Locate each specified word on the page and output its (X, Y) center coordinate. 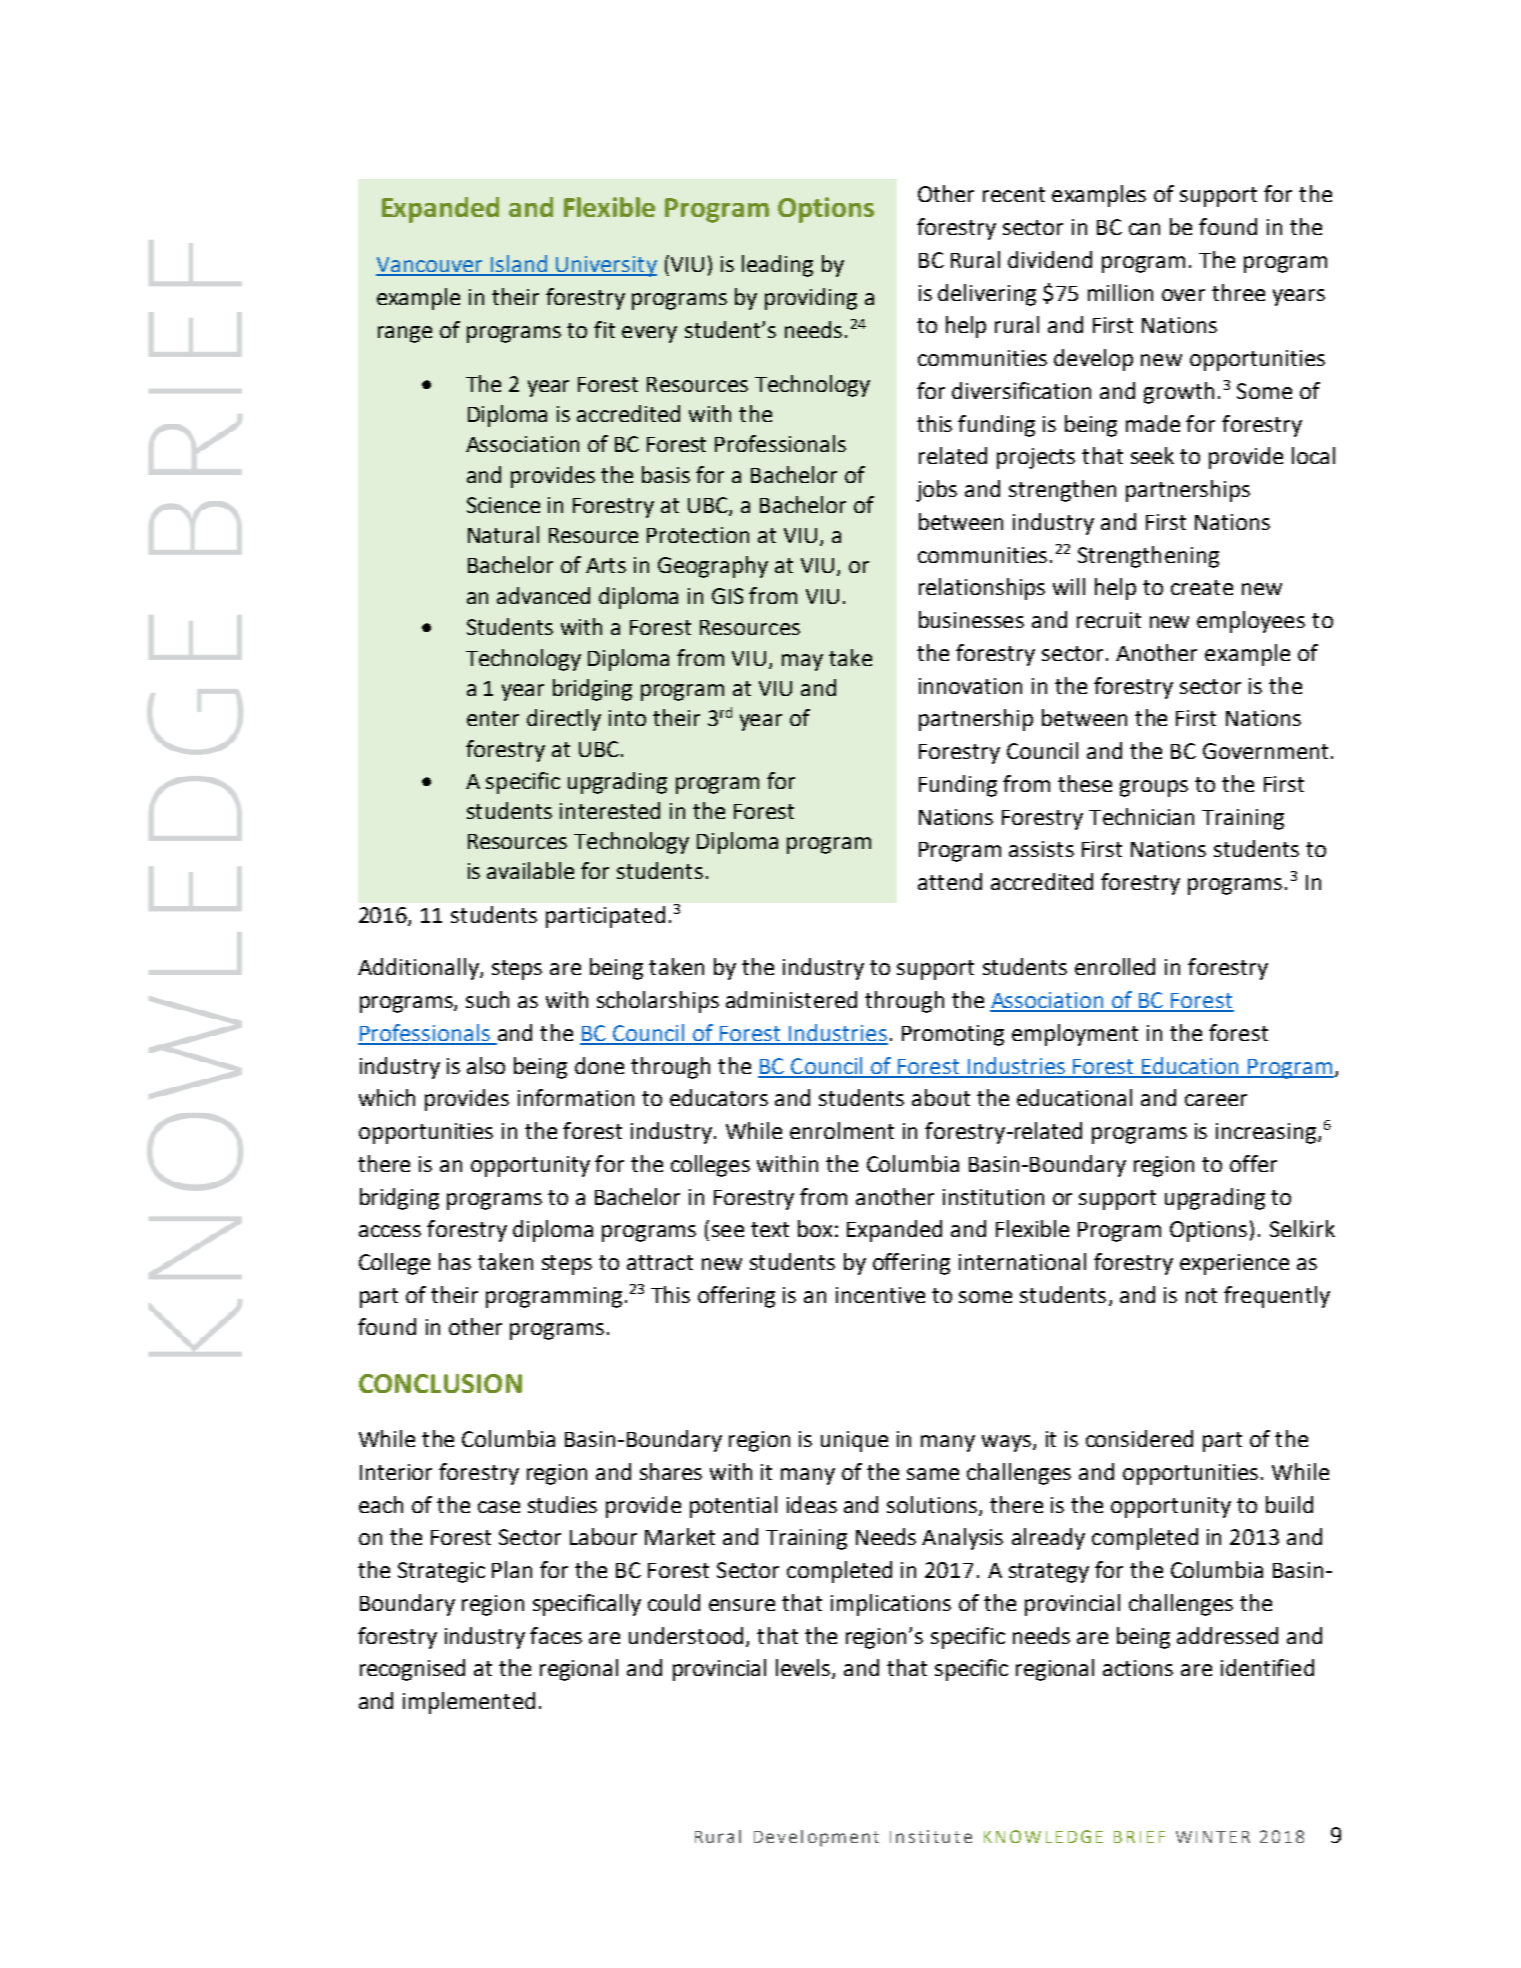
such (487, 999)
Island (519, 265)
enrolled (1115, 966)
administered (791, 999)
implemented (469, 1703)
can (1144, 229)
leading (777, 266)
